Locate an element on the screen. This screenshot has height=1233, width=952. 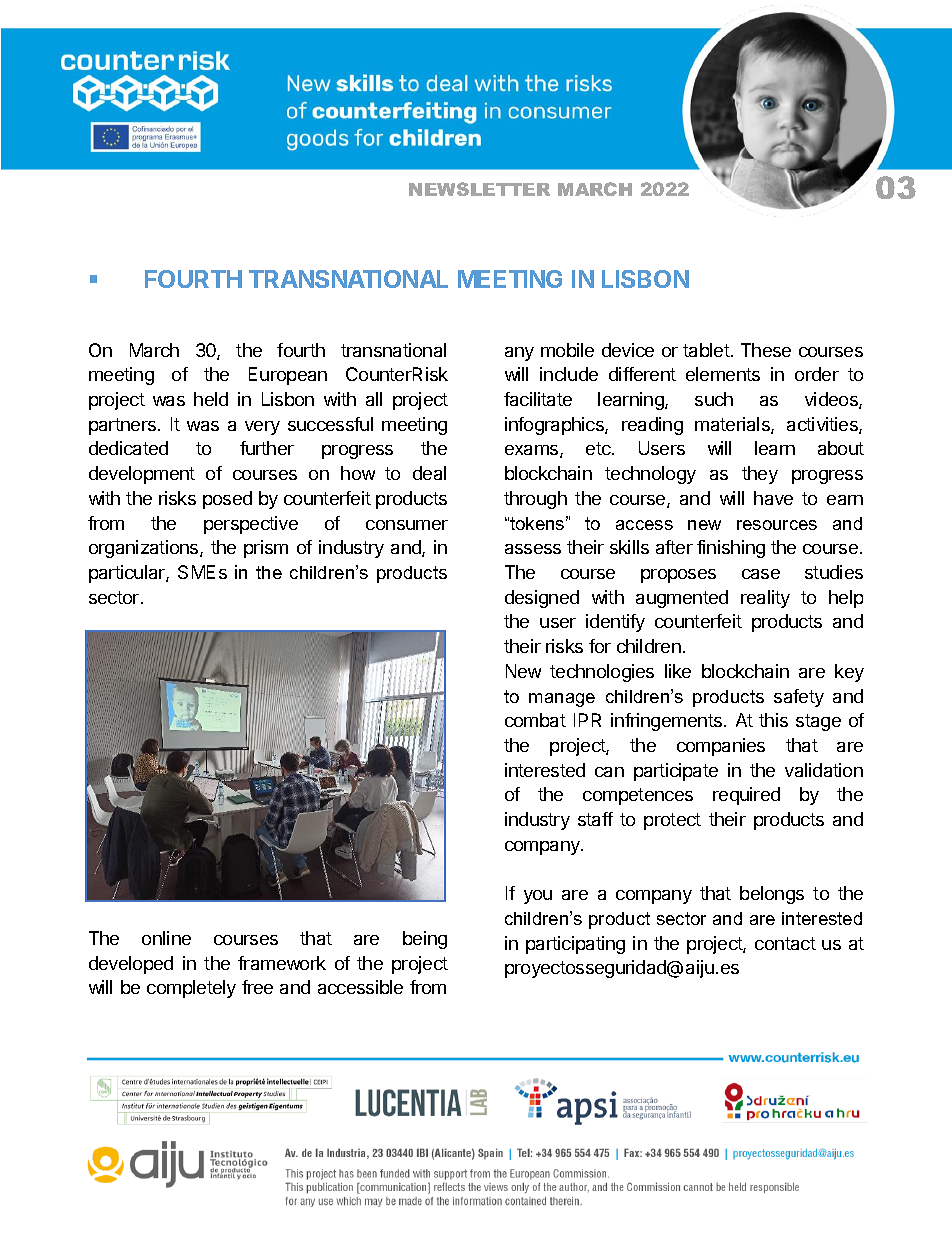
NEWSLETTER is located at coordinates (479, 189).
